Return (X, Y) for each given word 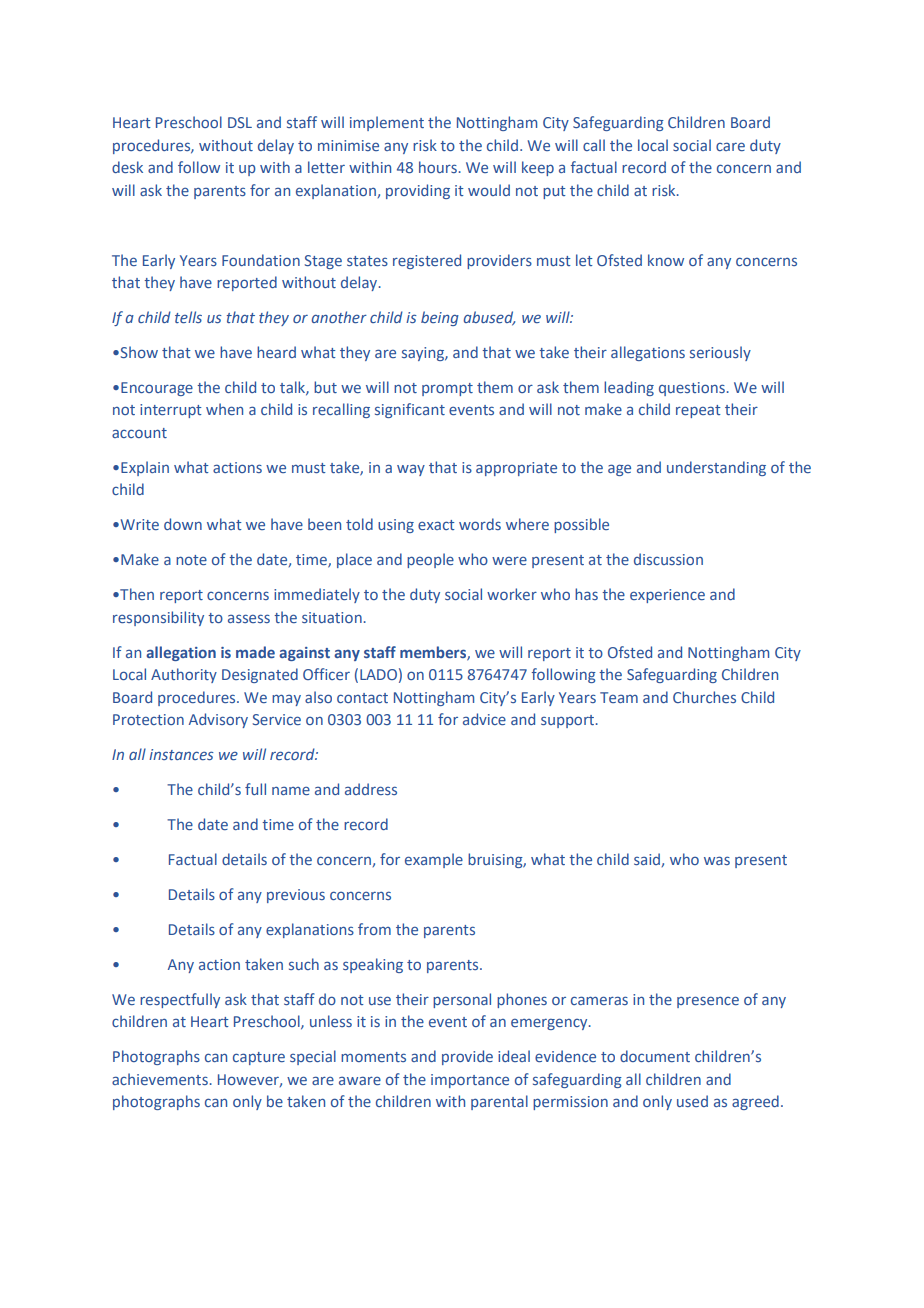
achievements (160, 1079)
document (655, 1056)
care (730, 146)
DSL (240, 122)
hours (438, 167)
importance (470, 1081)
